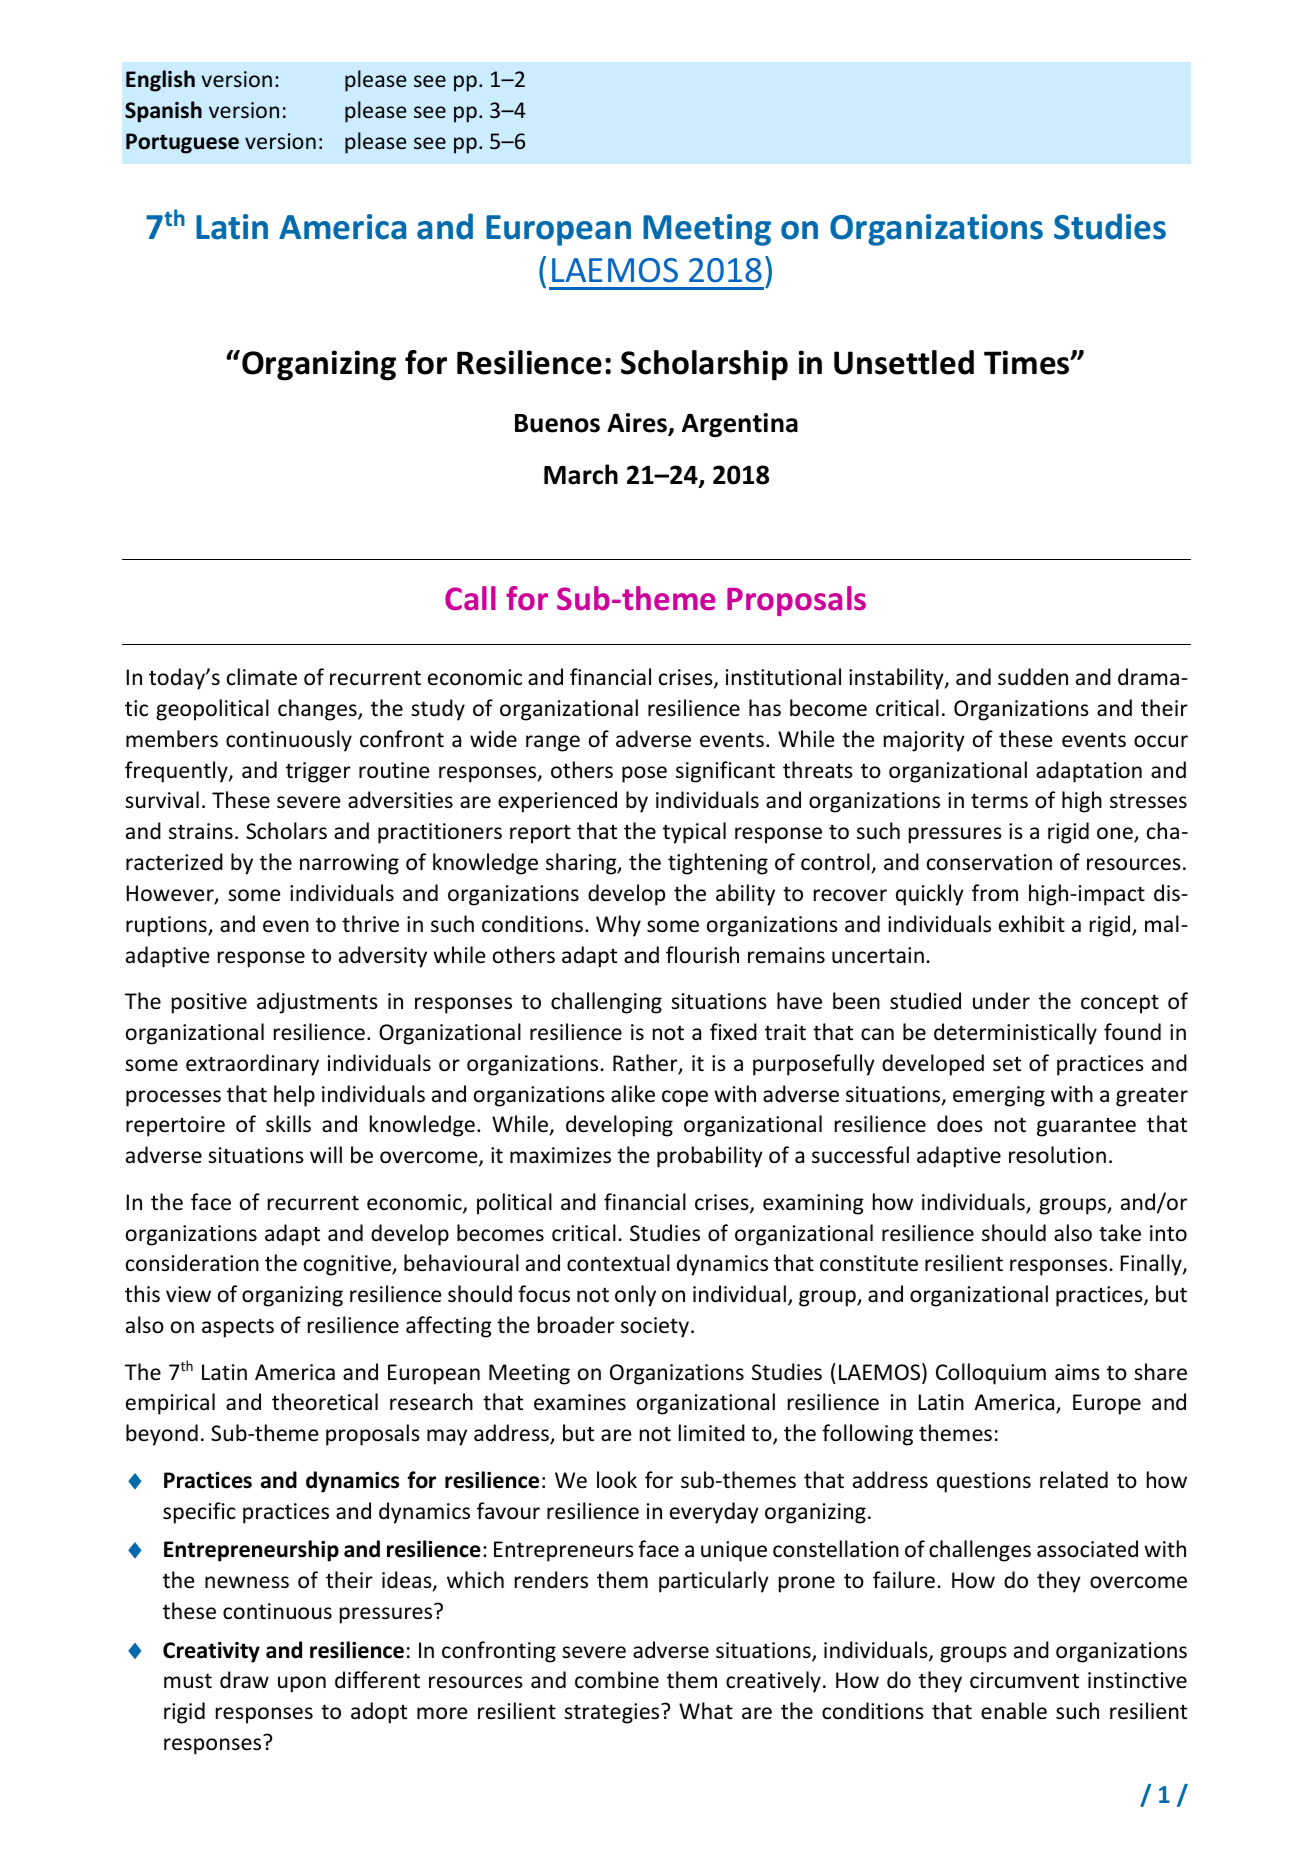 Image resolution: width=1313 pixels, height=1857 pixels. What do you see at coordinates (1120, 1233) in the screenshot?
I see `take` at bounding box center [1120, 1233].
